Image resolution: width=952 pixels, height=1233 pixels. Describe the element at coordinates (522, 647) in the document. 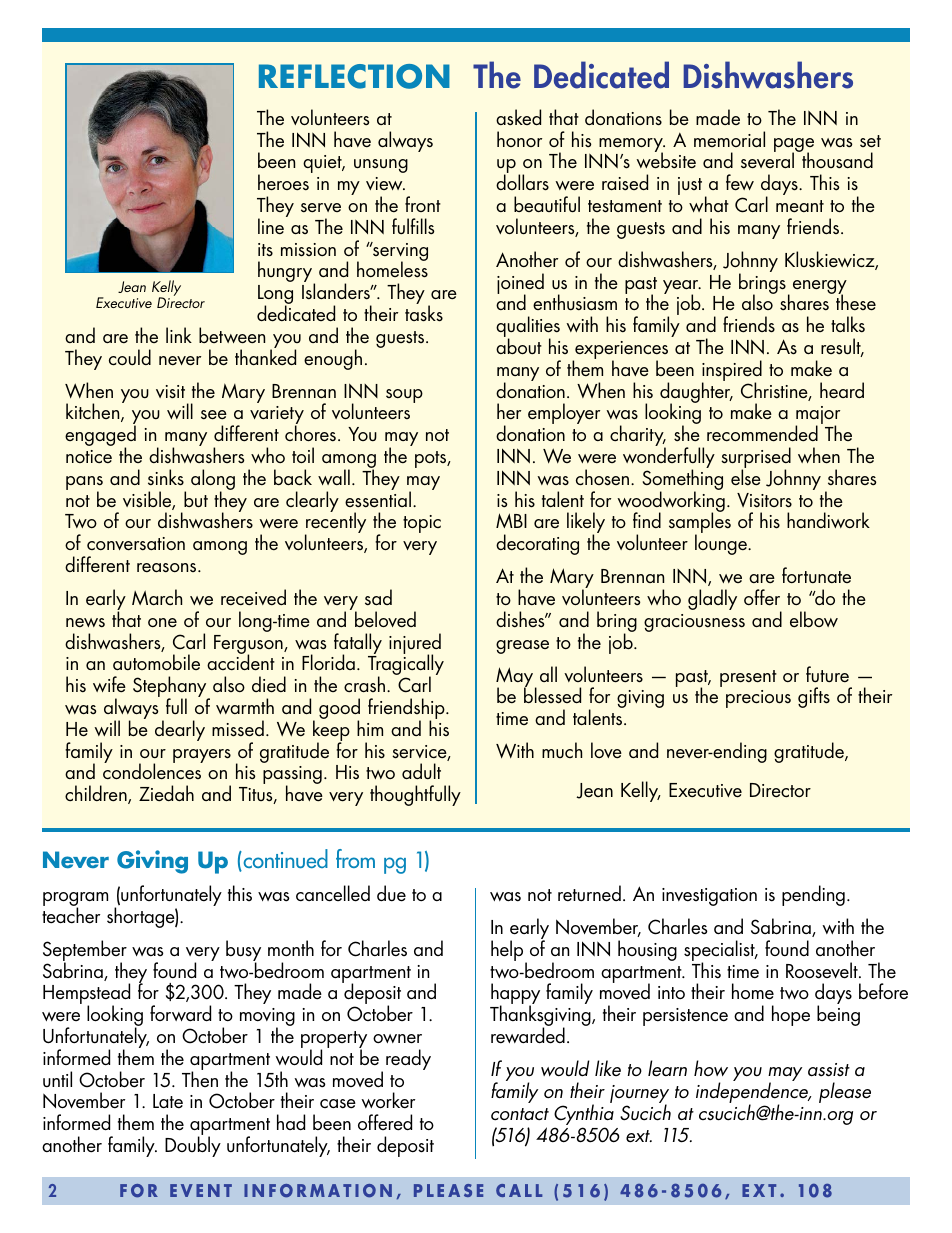

I see `grease` at that location.
